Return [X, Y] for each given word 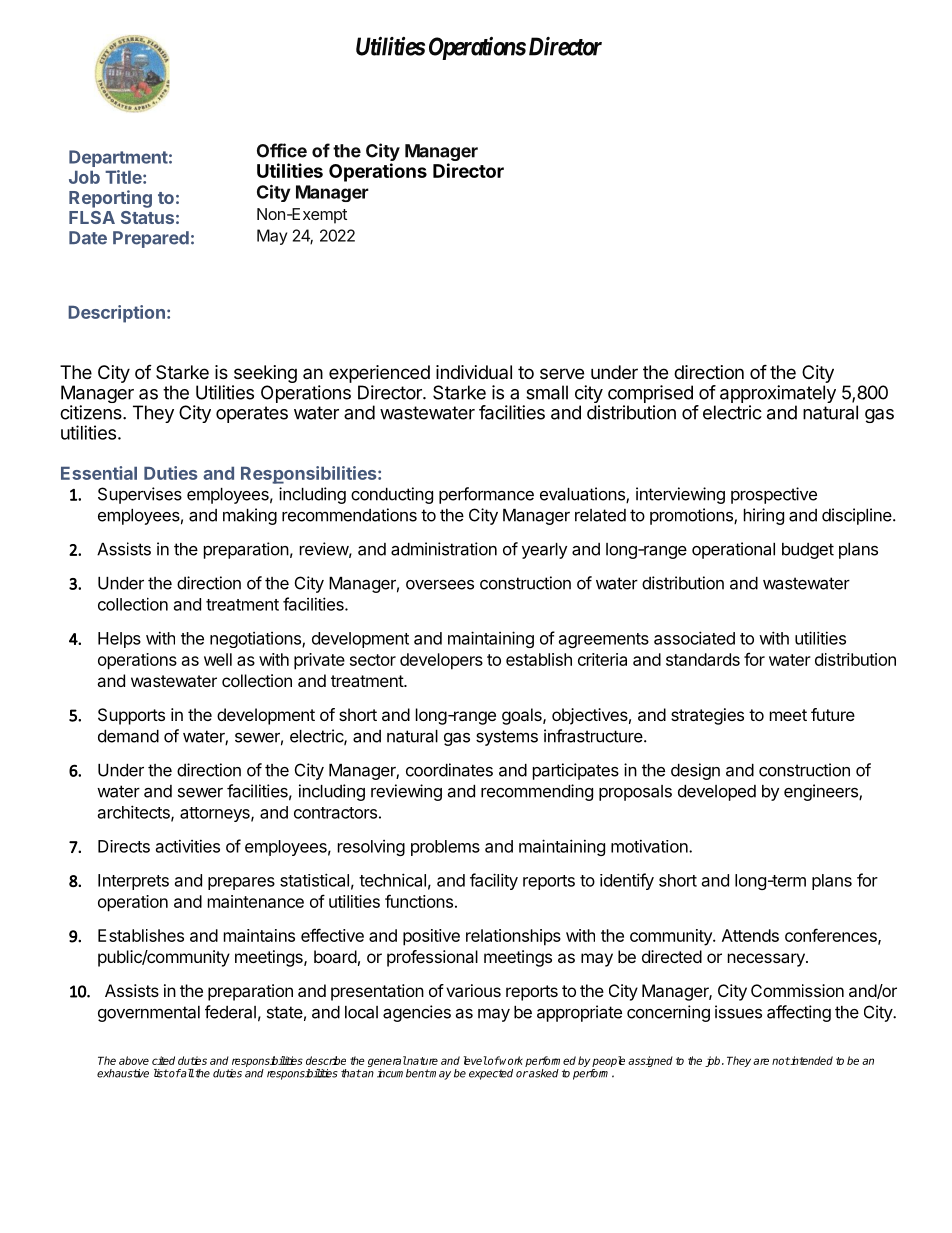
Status [147, 217]
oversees [440, 585]
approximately [778, 395]
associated [694, 638]
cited [163, 1060]
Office [282, 150]
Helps [119, 640]
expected [491, 1074]
